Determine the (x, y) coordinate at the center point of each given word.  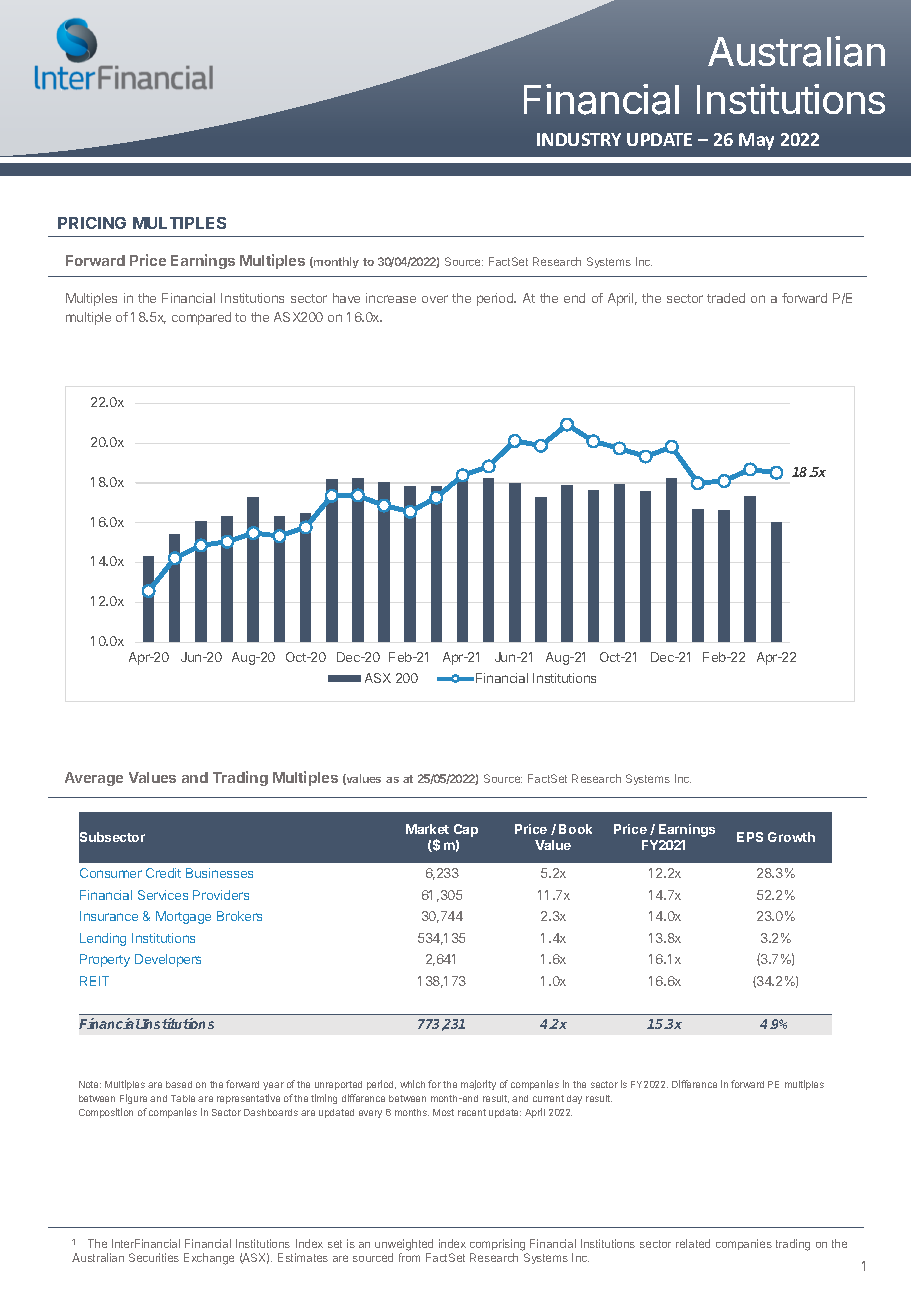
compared (201, 318)
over (435, 299)
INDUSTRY (579, 139)
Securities (154, 1257)
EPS (750, 837)
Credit (163, 873)
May (756, 141)
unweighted (404, 1246)
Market (427, 829)
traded (726, 298)
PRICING (92, 223)
